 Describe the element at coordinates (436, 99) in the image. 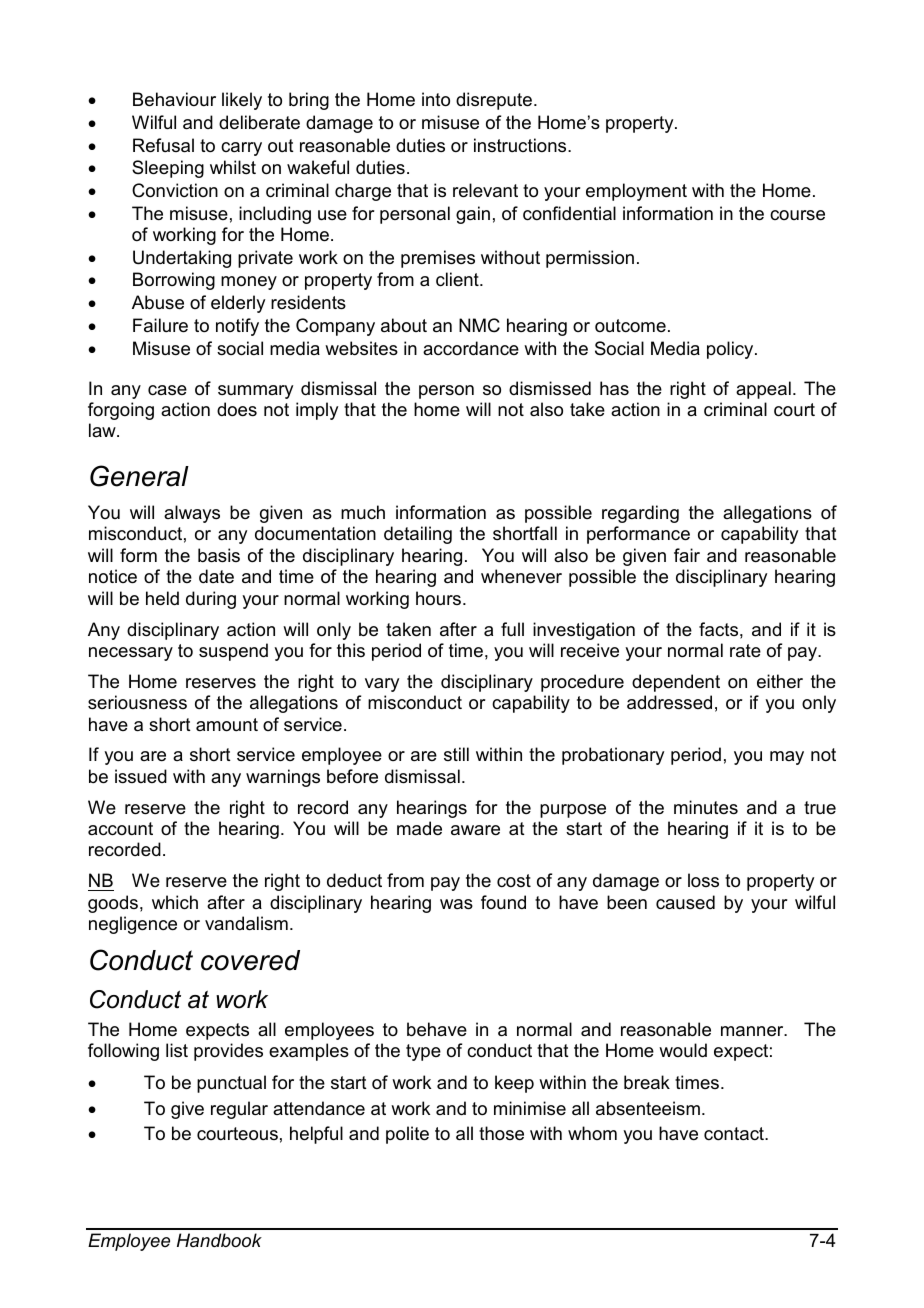

I see `into` at that location.
